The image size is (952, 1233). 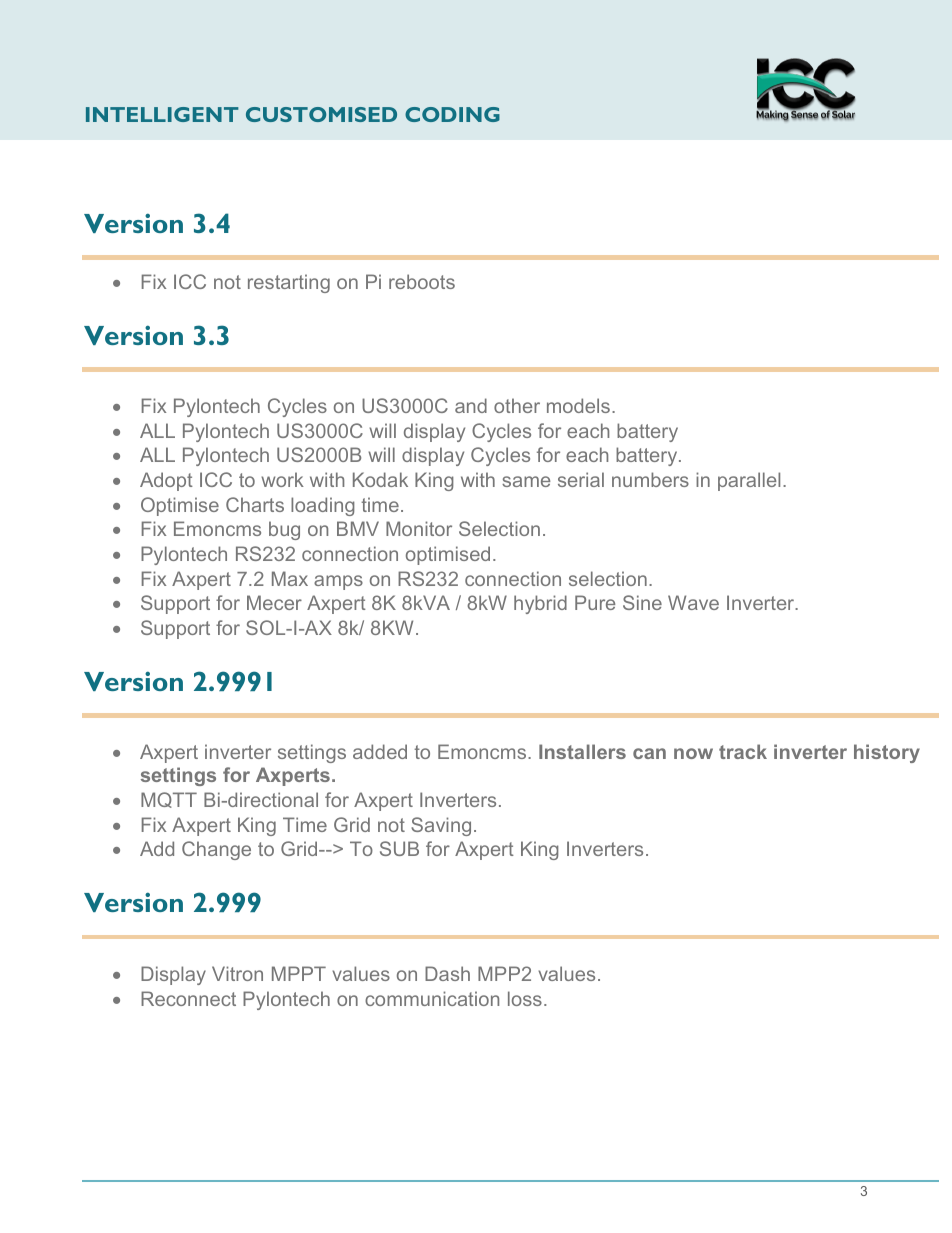 I want to click on hybrid, so click(x=540, y=604).
